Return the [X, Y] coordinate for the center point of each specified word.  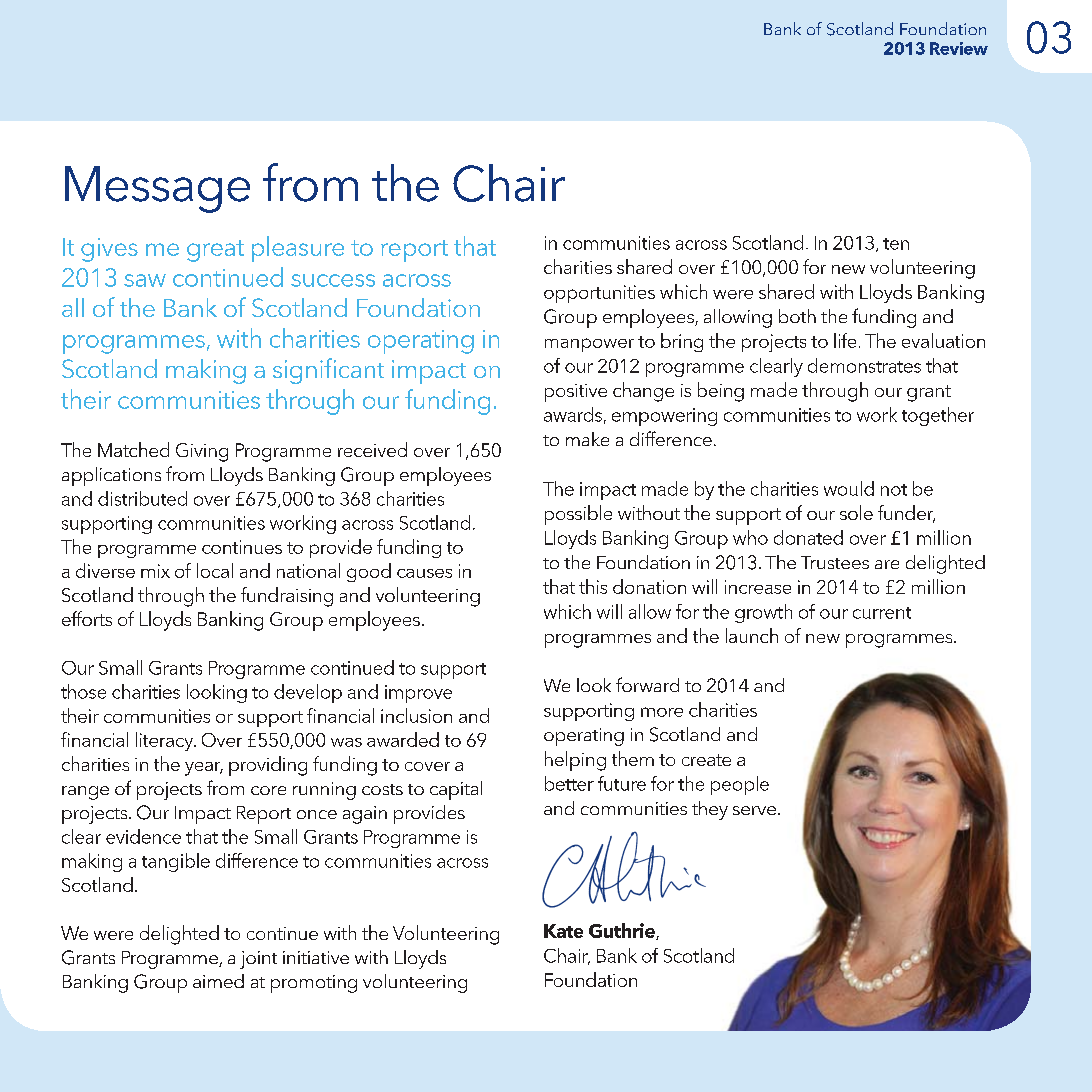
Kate [563, 931]
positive [576, 393]
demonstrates [864, 365]
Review [959, 48]
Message [157, 189]
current [882, 613]
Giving [202, 452]
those [83, 691]
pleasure [298, 249]
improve [418, 694]
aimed [218, 981]
